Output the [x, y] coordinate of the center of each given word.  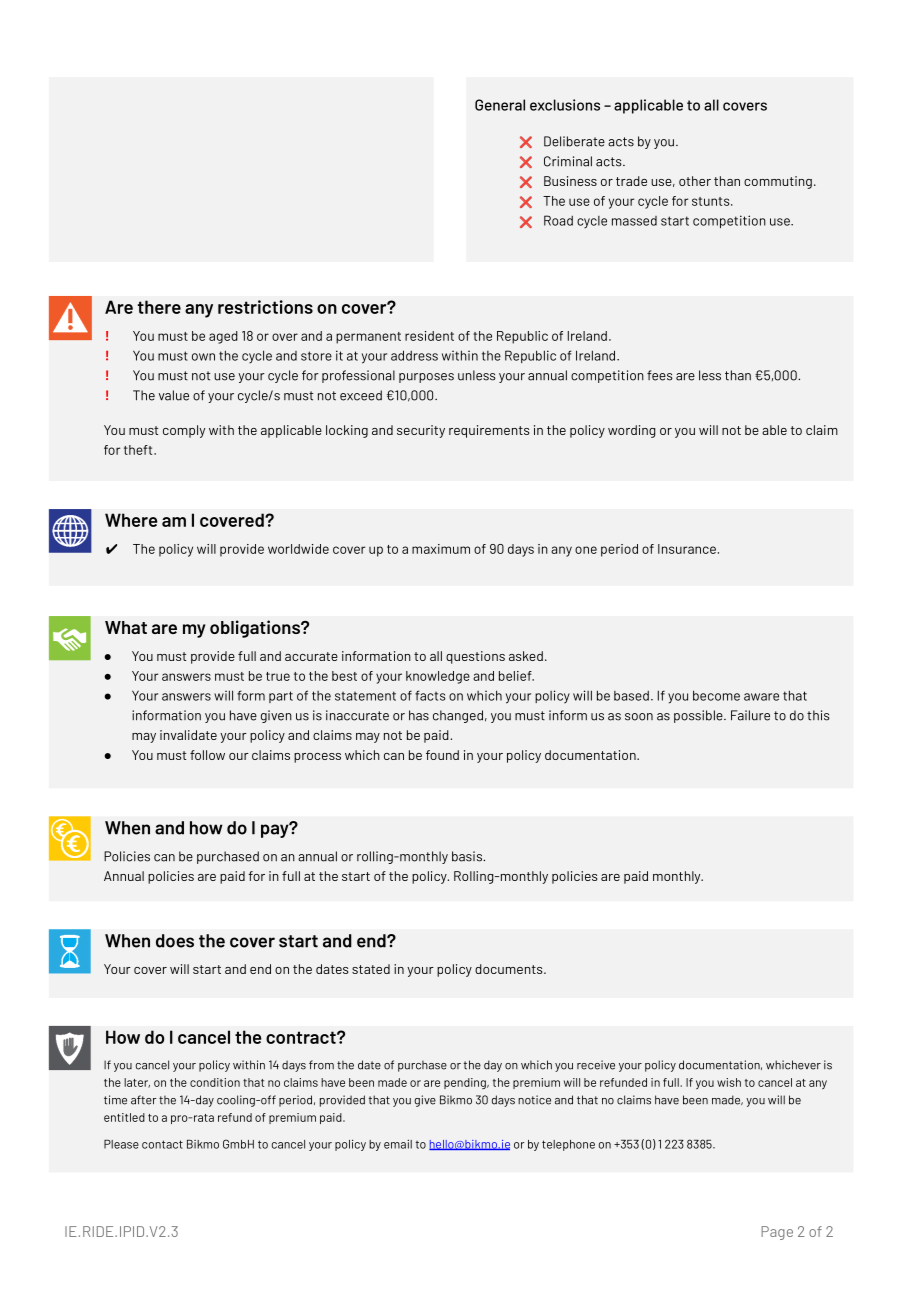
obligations [256, 629]
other [695, 181]
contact [162, 1144]
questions [475, 657]
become [716, 695]
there [159, 307]
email [398, 1144]
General [500, 105]
